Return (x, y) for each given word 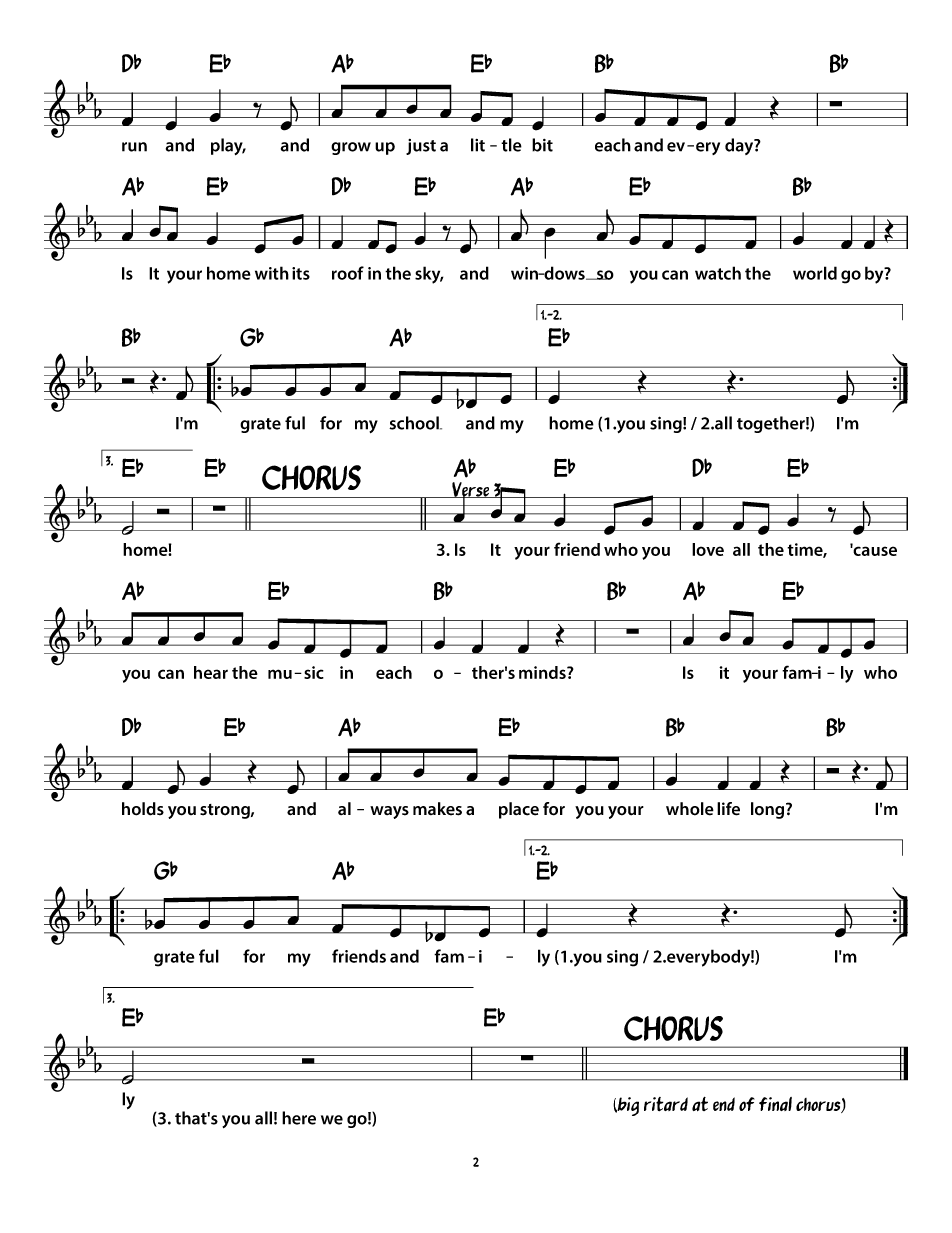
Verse (471, 490)
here (299, 1118)
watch (718, 273)
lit (478, 145)
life (728, 809)
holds (143, 809)
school (415, 423)
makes (437, 809)
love (708, 549)
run (134, 147)
